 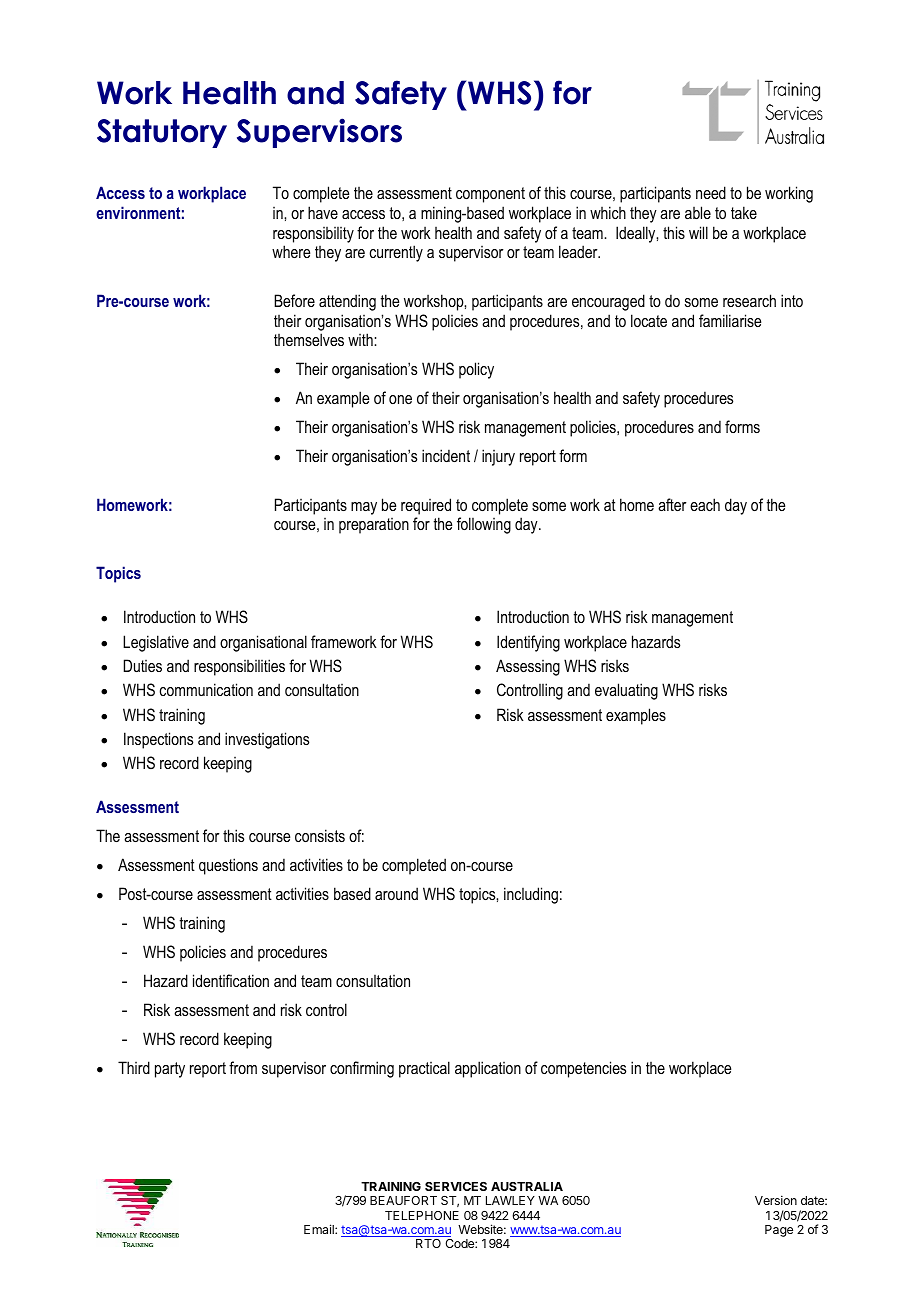 I want to click on incident, so click(x=446, y=455).
